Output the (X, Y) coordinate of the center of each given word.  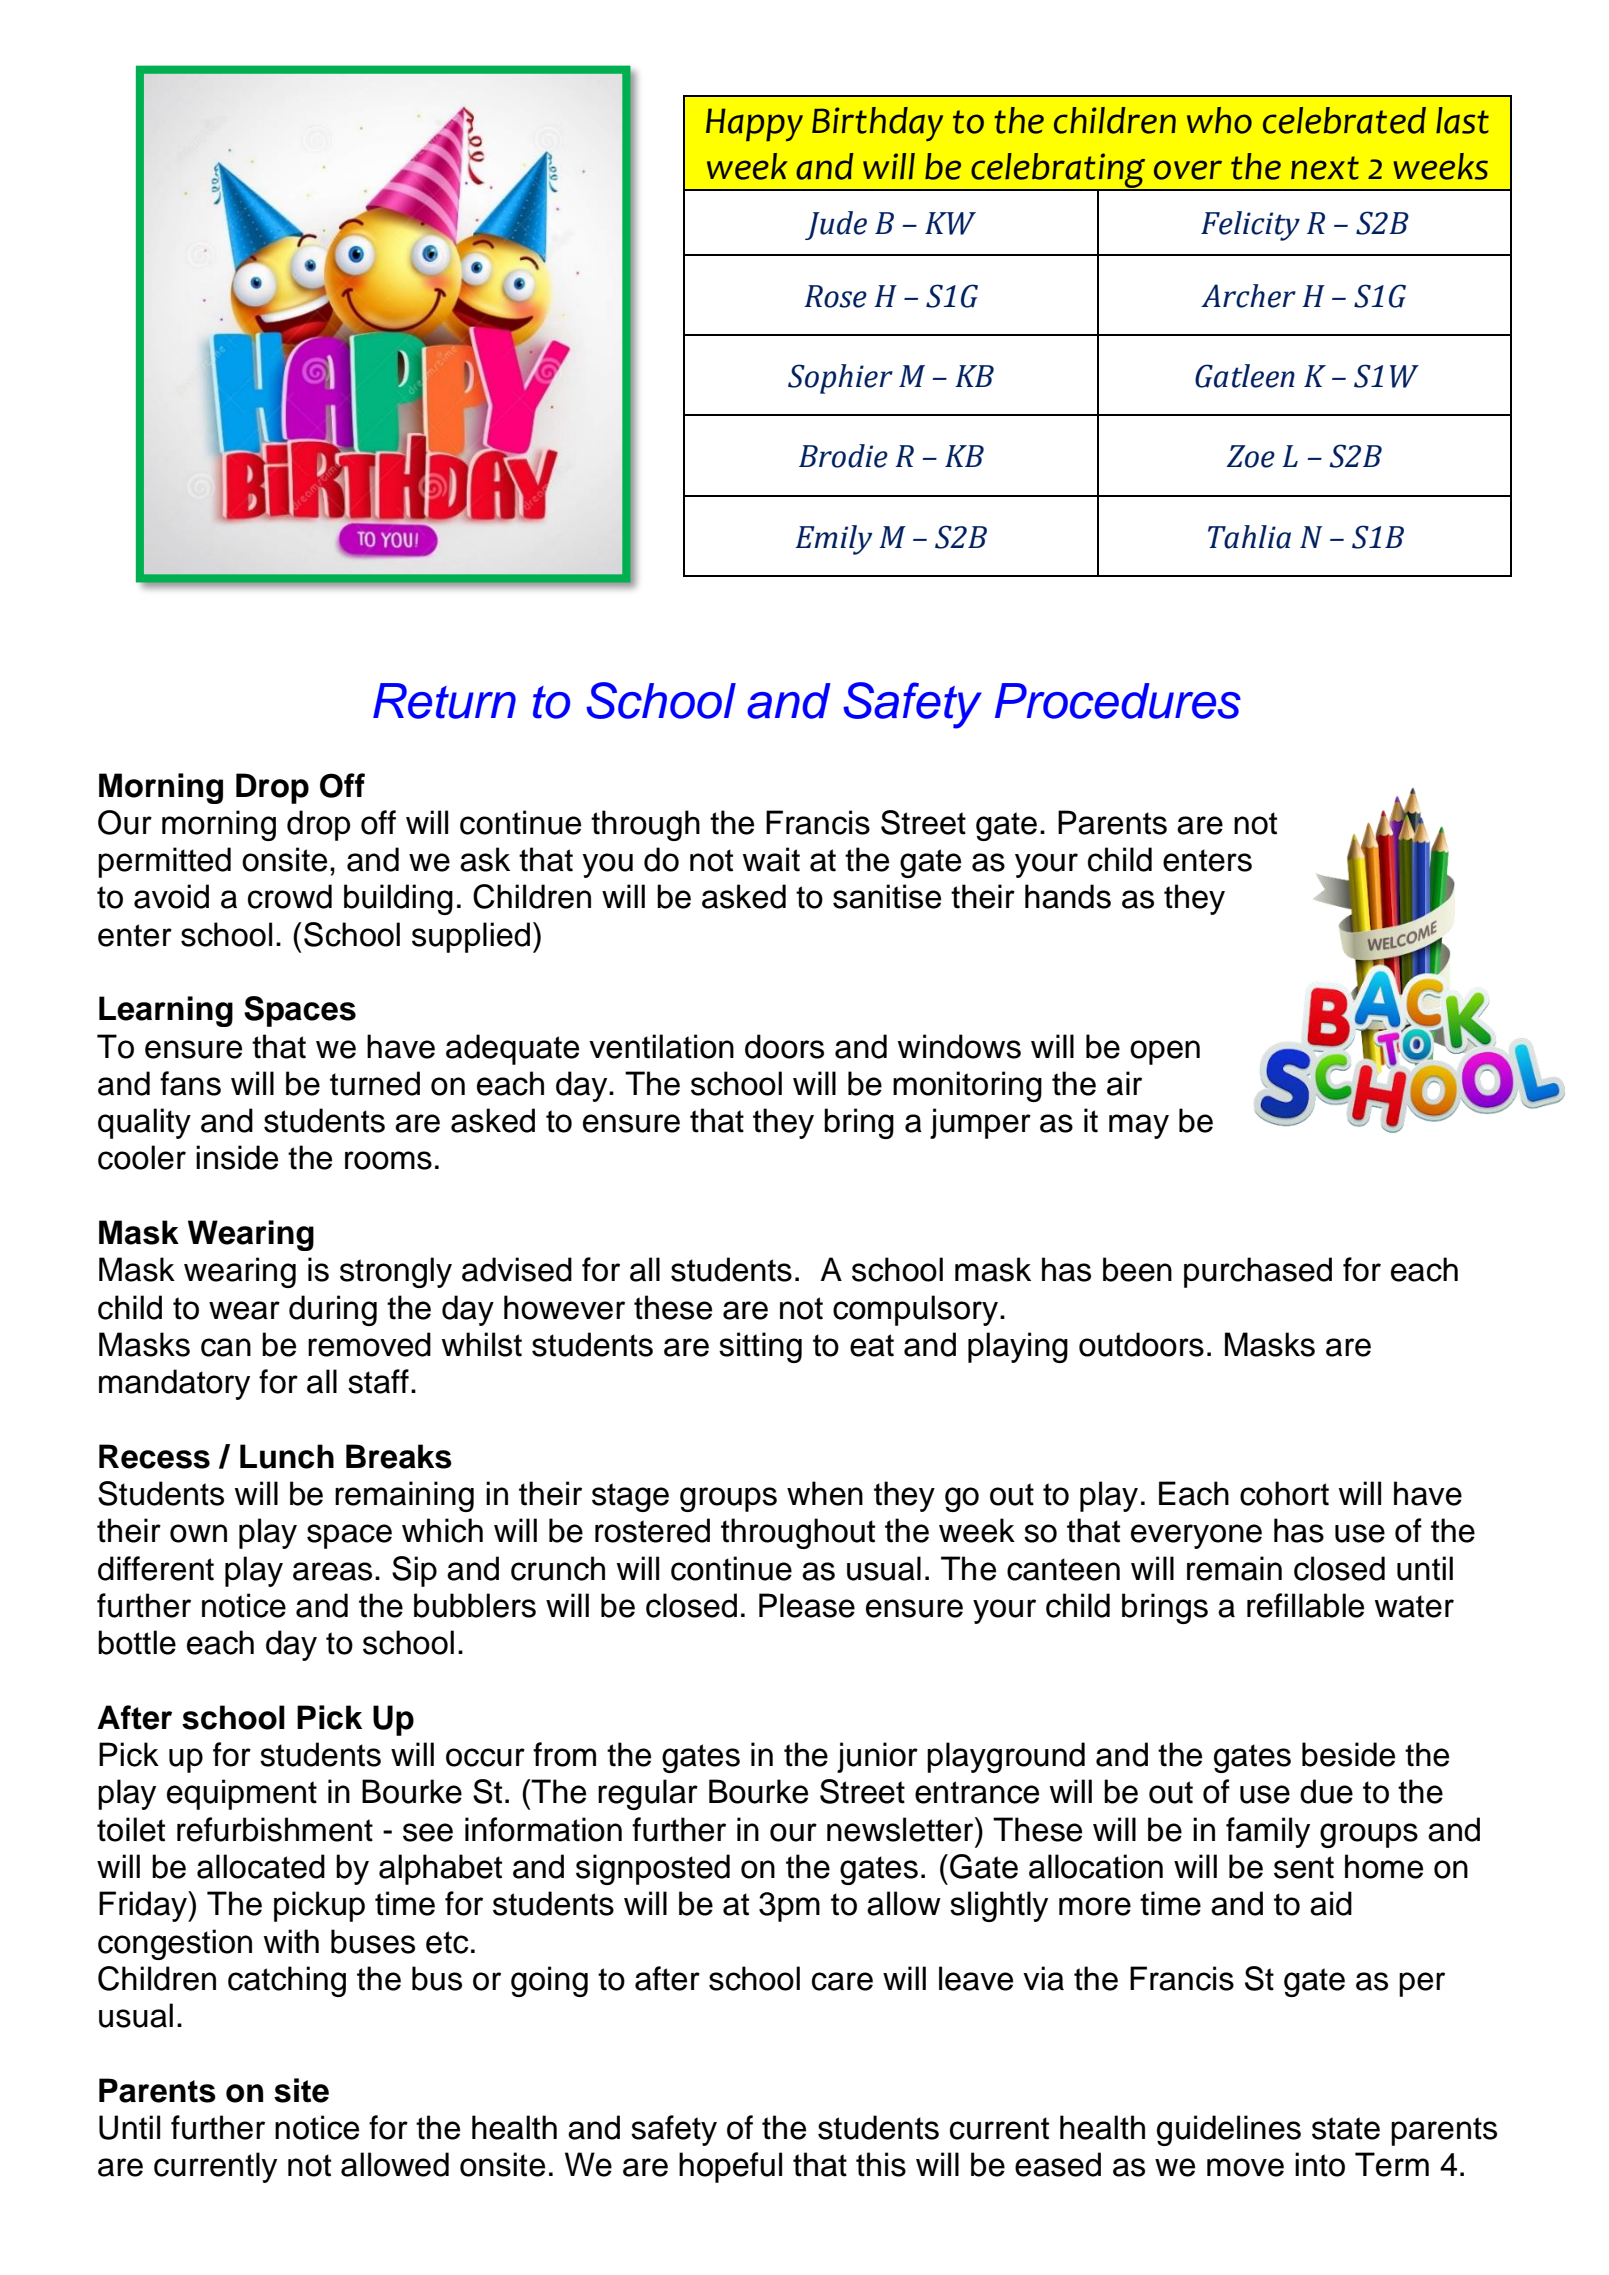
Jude (836, 225)
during (333, 1310)
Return (444, 701)
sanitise (887, 896)
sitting (760, 1347)
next (1325, 168)
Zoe (1250, 456)
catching (287, 1981)
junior (877, 1757)
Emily (833, 540)
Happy (754, 124)
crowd (290, 896)
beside (1348, 1754)
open (1165, 1052)
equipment (242, 1794)
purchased (1258, 1272)
